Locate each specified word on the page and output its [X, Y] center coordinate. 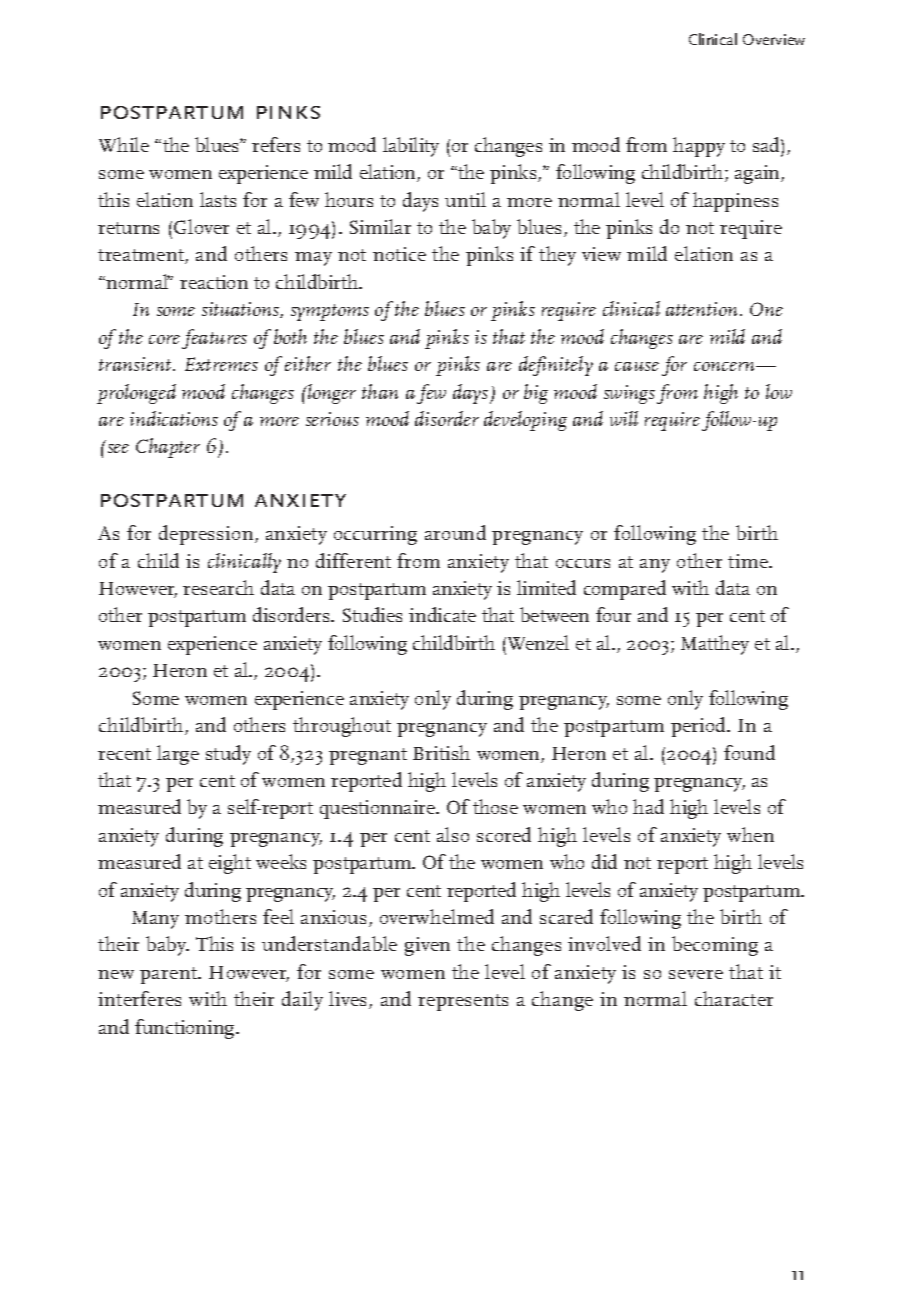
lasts [218, 199]
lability [411, 147]
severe [696, 974]
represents [463, 1002]
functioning [186, 1029]
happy [699, 147]
